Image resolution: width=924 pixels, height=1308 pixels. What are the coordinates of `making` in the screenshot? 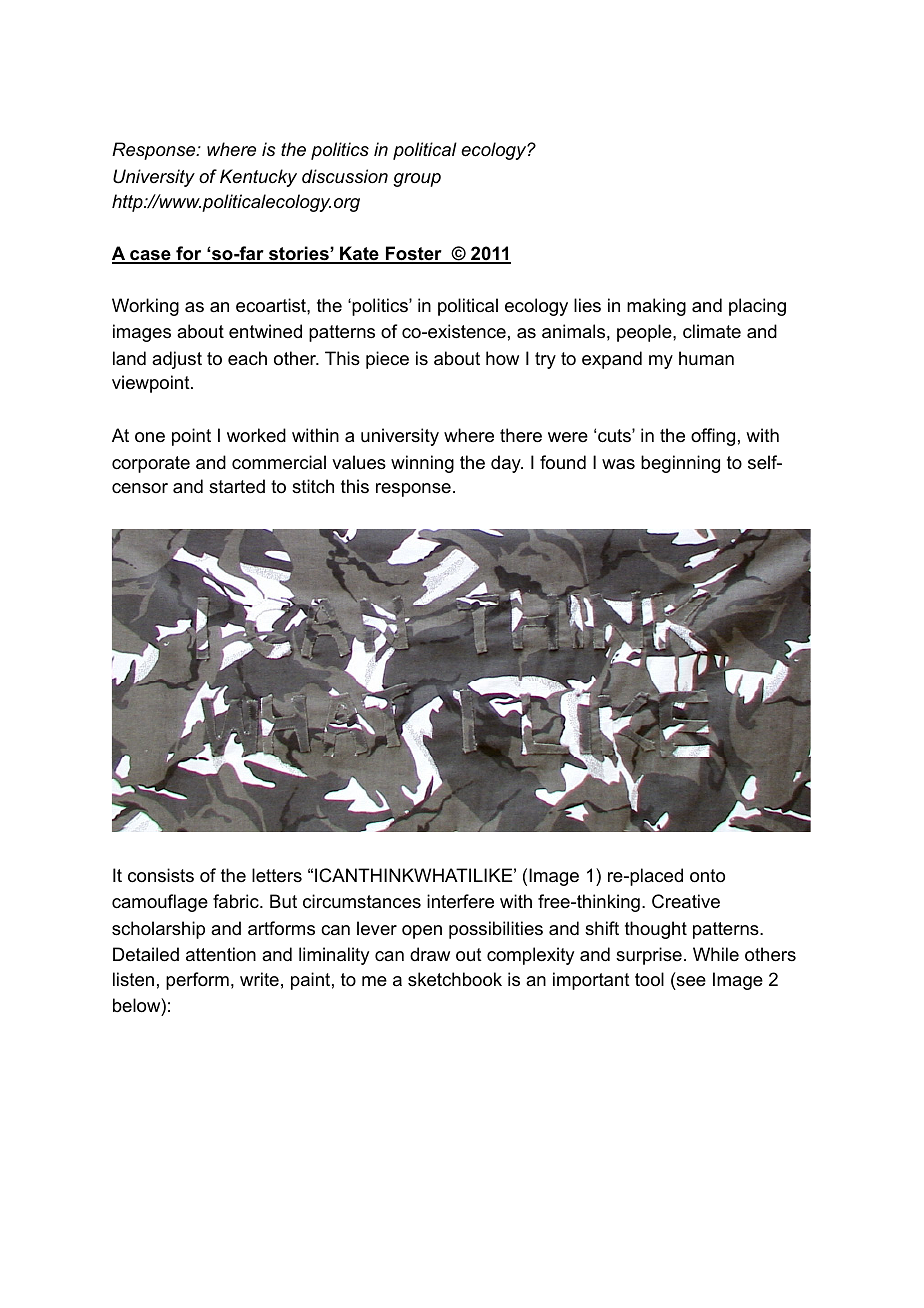 It's located at (656, 307).
